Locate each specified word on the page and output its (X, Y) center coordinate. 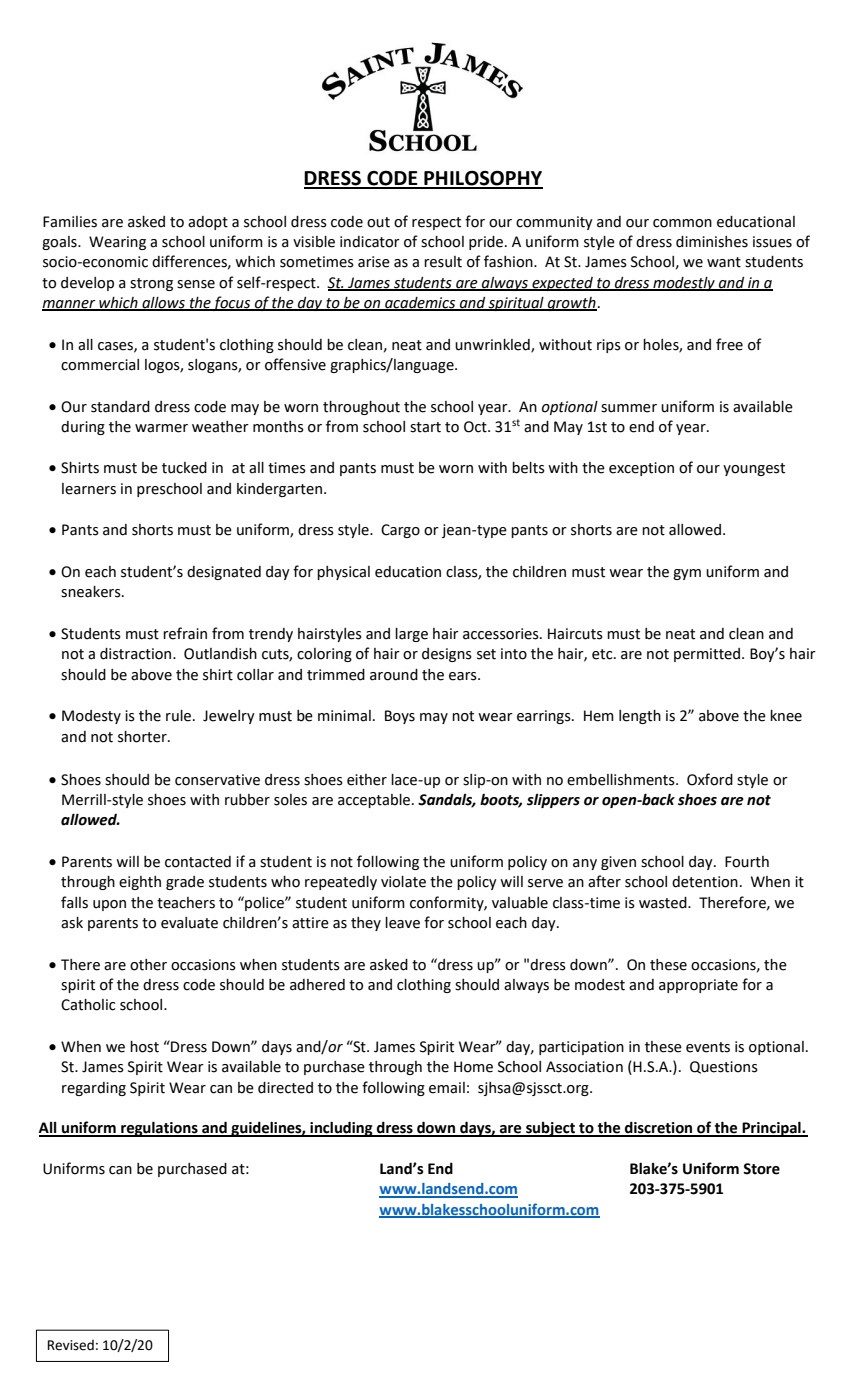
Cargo (400, 531)
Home (473, 1067)
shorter (143, 737)
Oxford (710, 779)
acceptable (375, 801)
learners (89, 489)
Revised (71, 1345)
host (144, 1047)
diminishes (712, 242)
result (443, 262)
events (708, 1047)
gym (687, 574)
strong (151, 284)
